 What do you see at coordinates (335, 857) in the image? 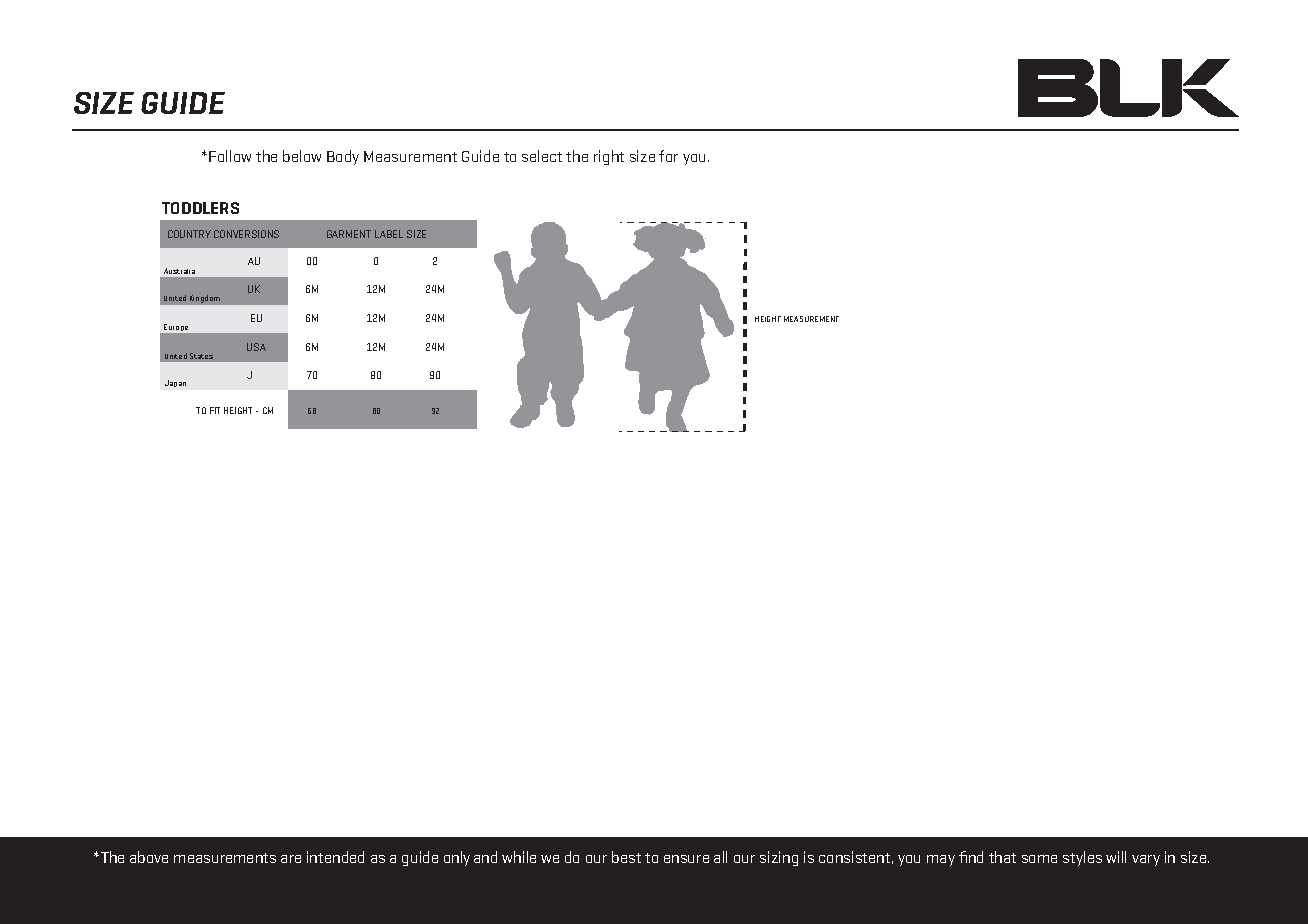
I see `intended` at bounding box center [335, 857].
